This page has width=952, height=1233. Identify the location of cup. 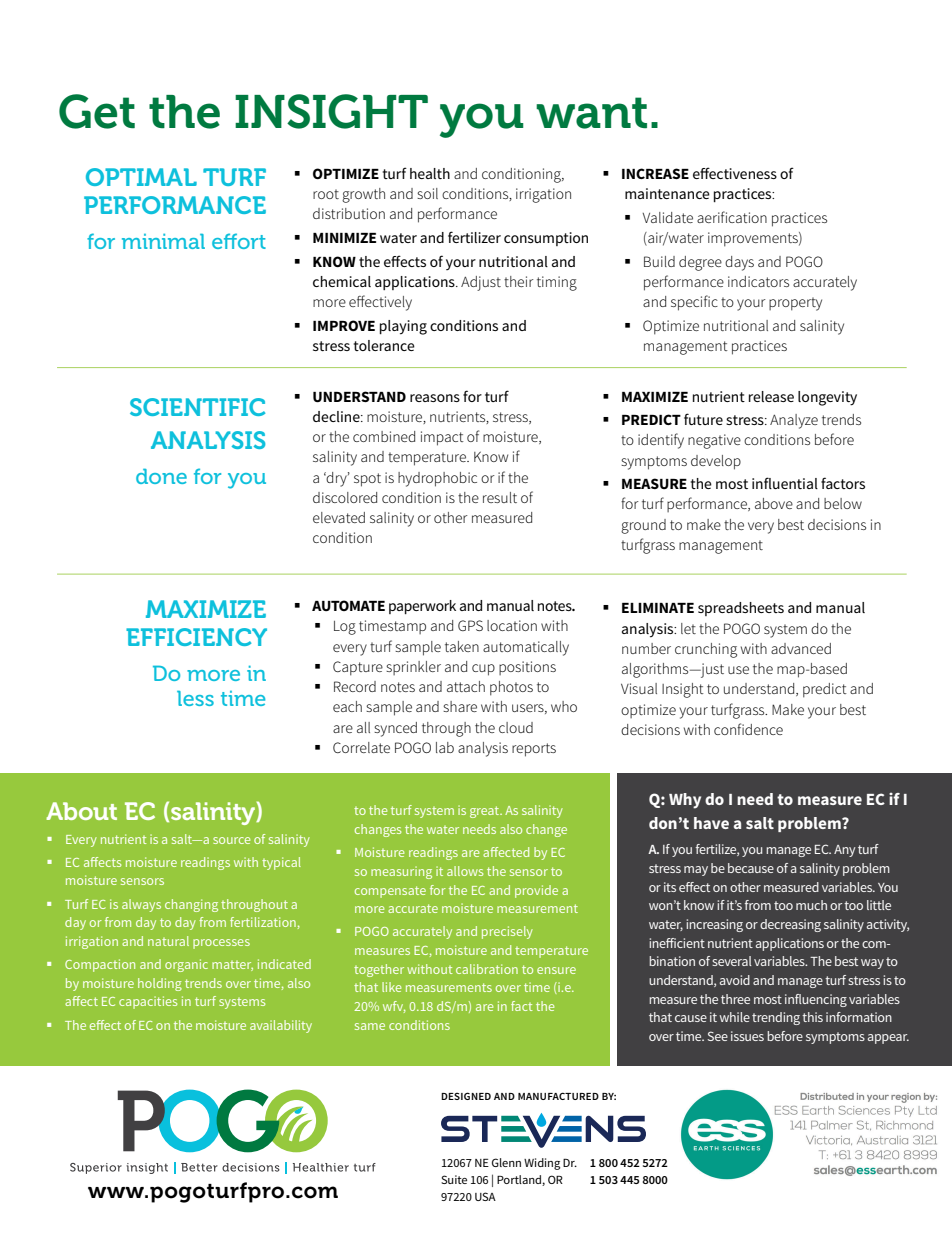
(483, 670).
